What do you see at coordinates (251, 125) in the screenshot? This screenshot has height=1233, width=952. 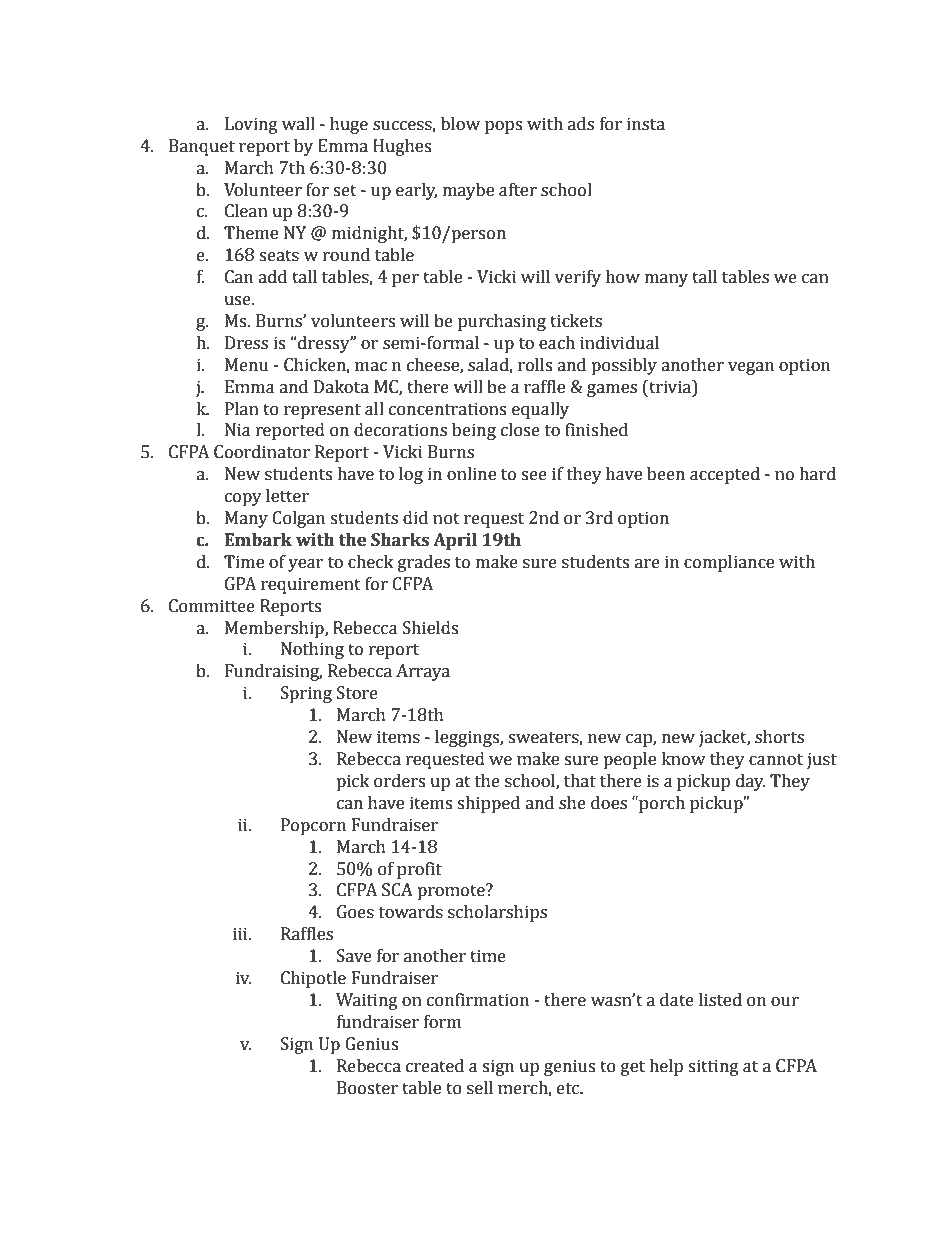 I see `Loving` at bounding box center [251, 125].
